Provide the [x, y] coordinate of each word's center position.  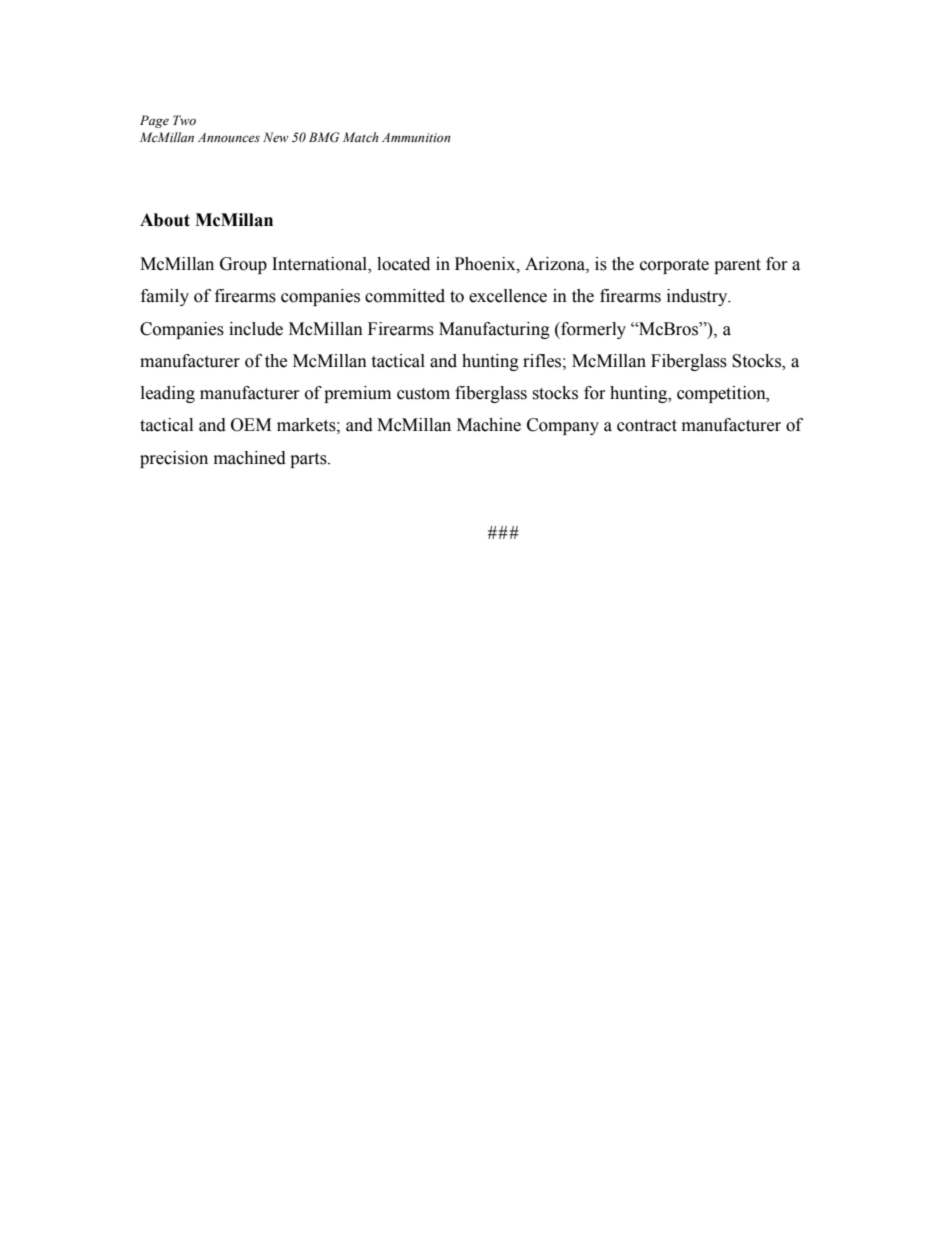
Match [361, 137]
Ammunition [416, 137]
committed [405, 296]
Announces [229, 137]
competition [722, 394]
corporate [674, 266]
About [165, 220]
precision [174, 459]
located [403, 264]
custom [423, 394]
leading [168, 394]
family [165, 297]
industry [698, 297]
